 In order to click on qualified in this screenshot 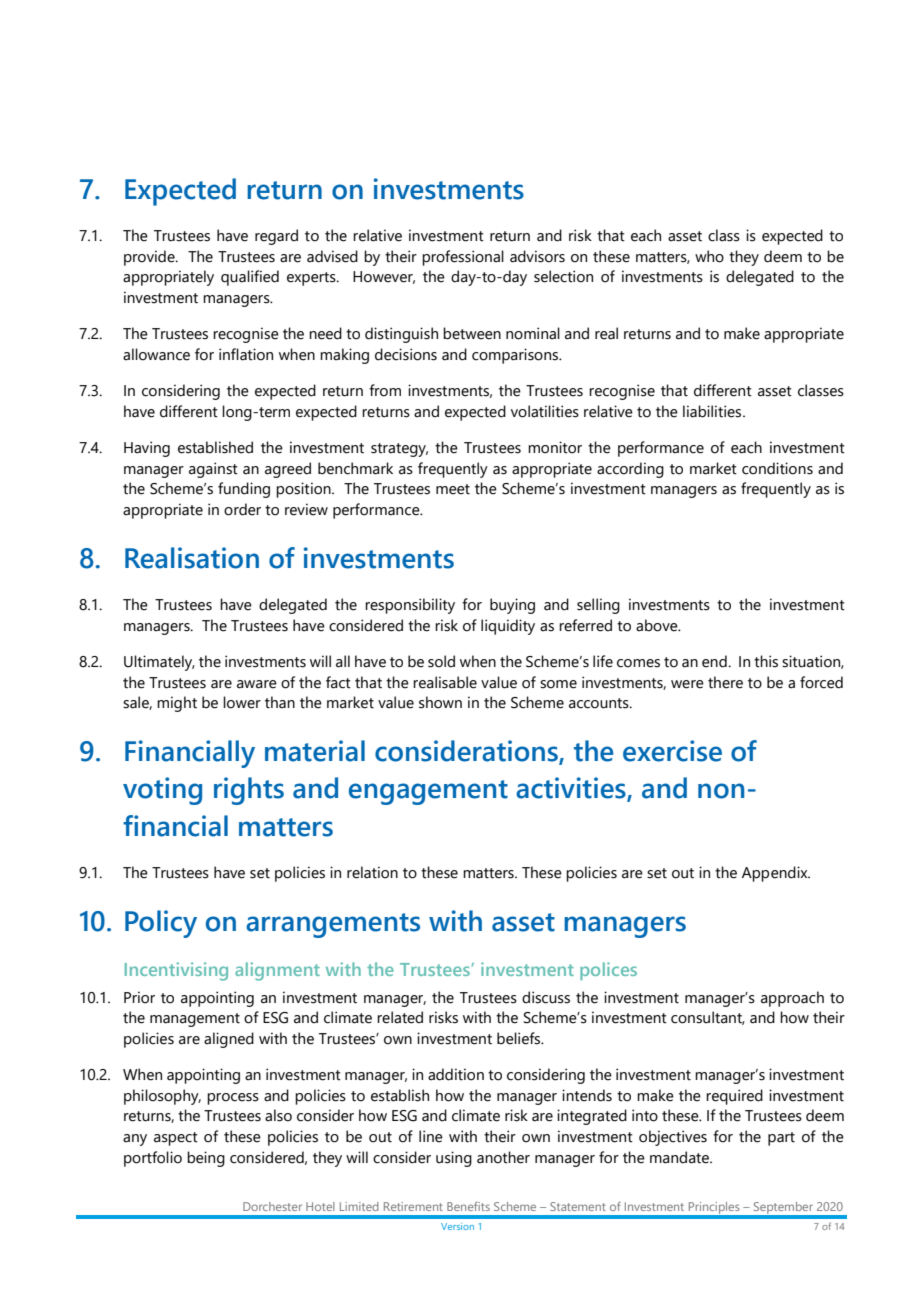, I will do `click(250, 278)`.
